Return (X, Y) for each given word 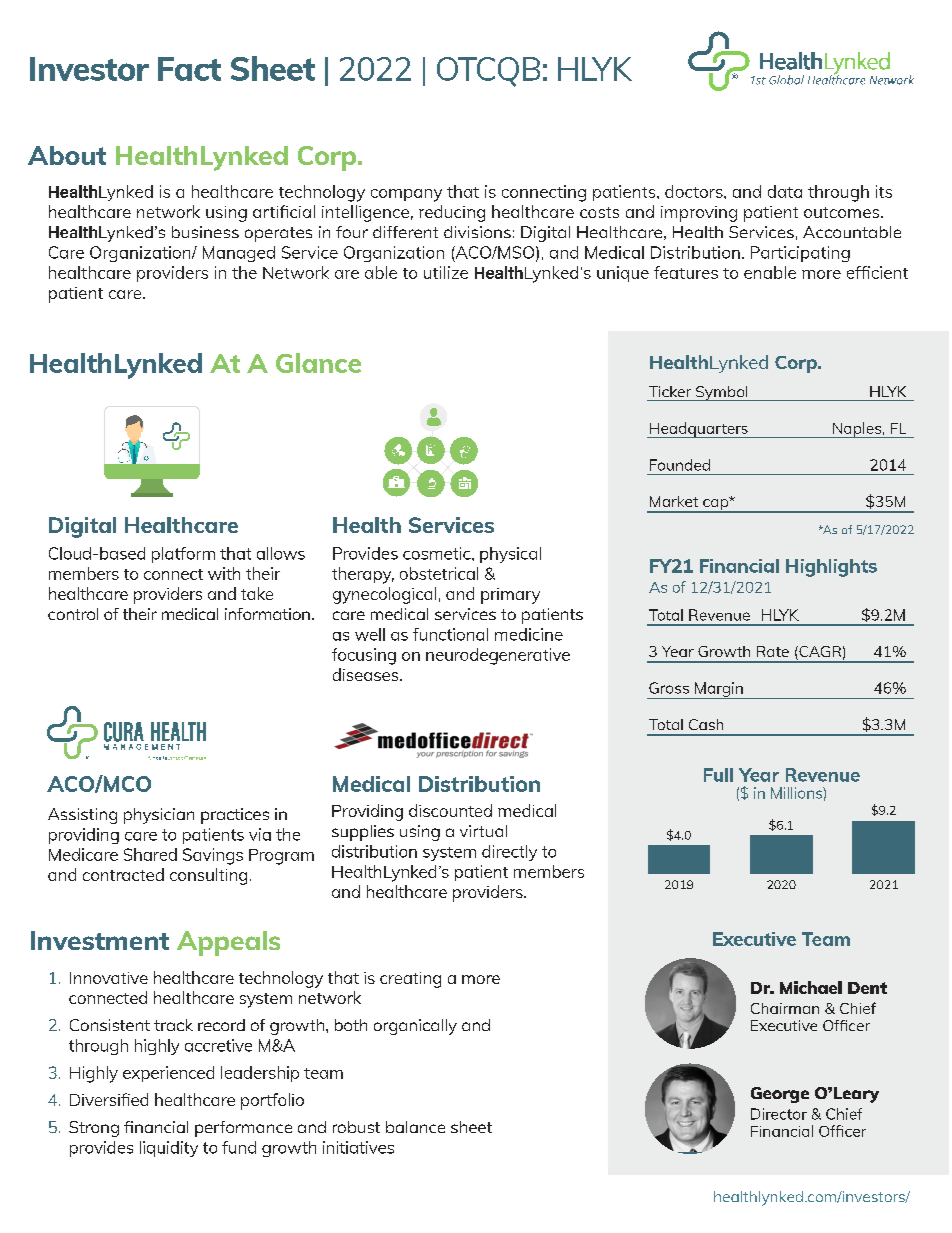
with (224, 573)
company (406, 195)
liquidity (169, 1149)
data (785, 191)
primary (510, 596)
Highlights (831, 568)
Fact (189, 69)
